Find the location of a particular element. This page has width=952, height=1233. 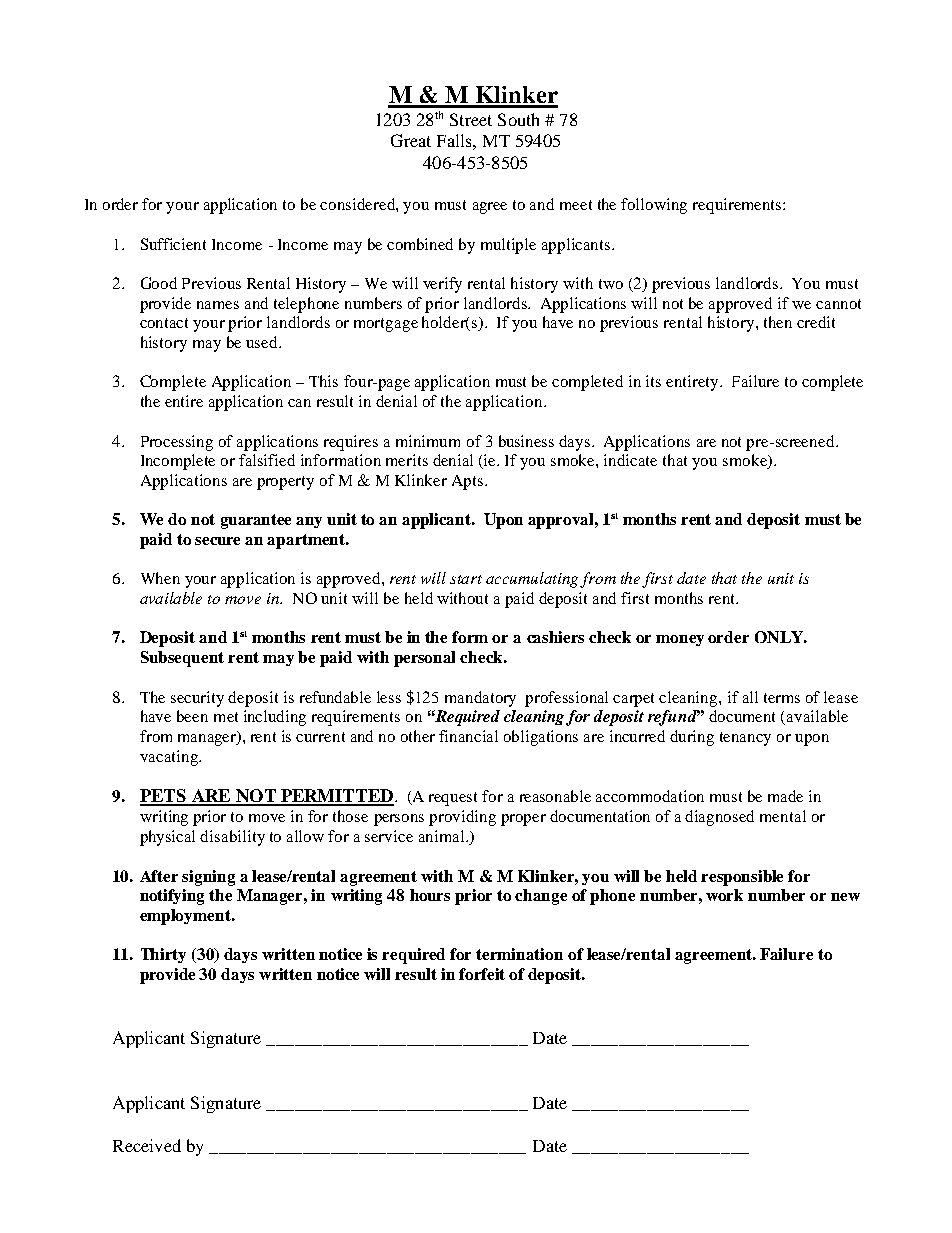

tenancy is located at coordinates (745, 739).
